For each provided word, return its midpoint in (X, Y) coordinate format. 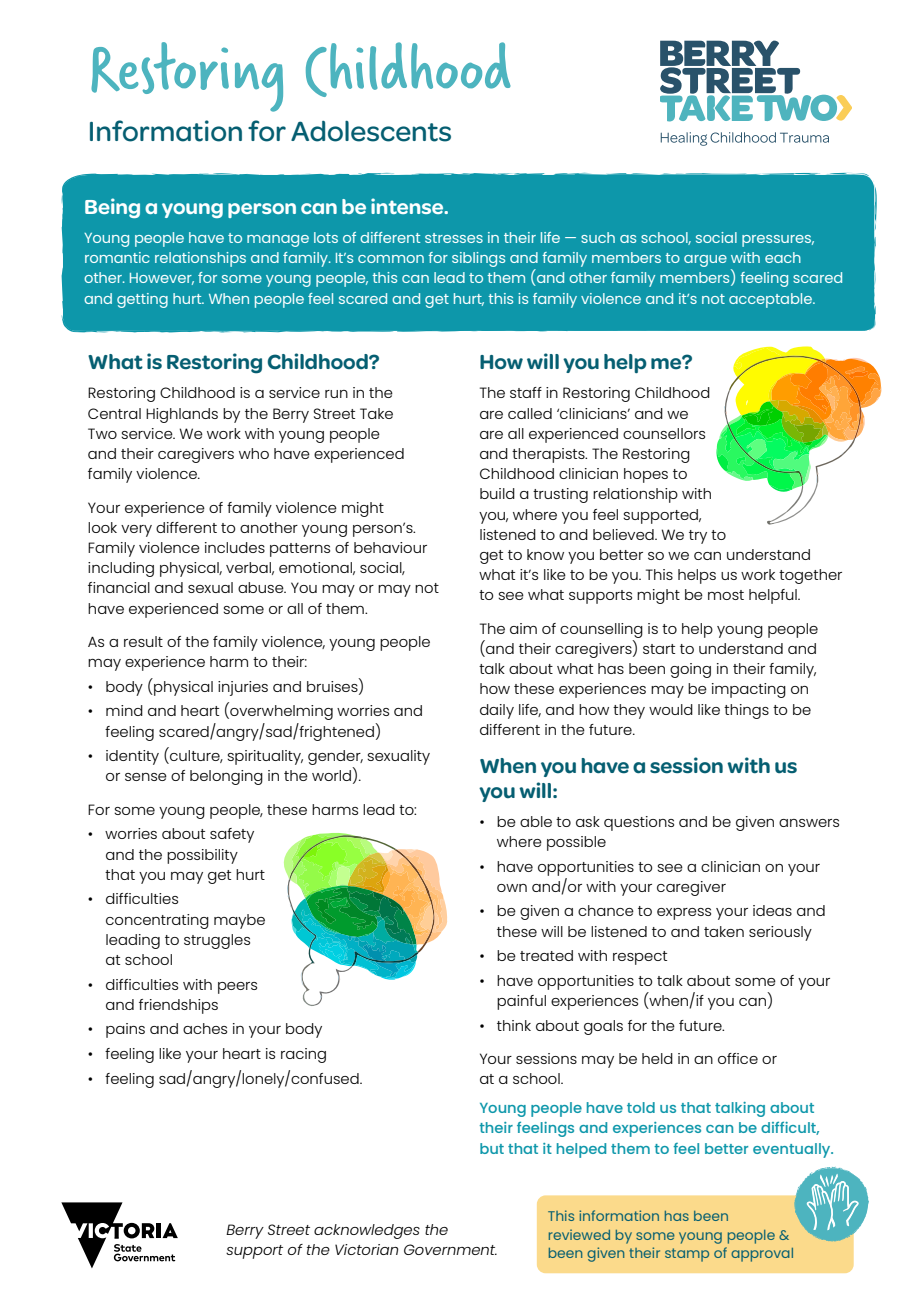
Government (450, 1249)
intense (408, 206)
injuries (243, 688)
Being (112, 208)
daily (497, 711)
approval (762, 1255)
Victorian (366, 1249)
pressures (778, 241)
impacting (749, 690)
